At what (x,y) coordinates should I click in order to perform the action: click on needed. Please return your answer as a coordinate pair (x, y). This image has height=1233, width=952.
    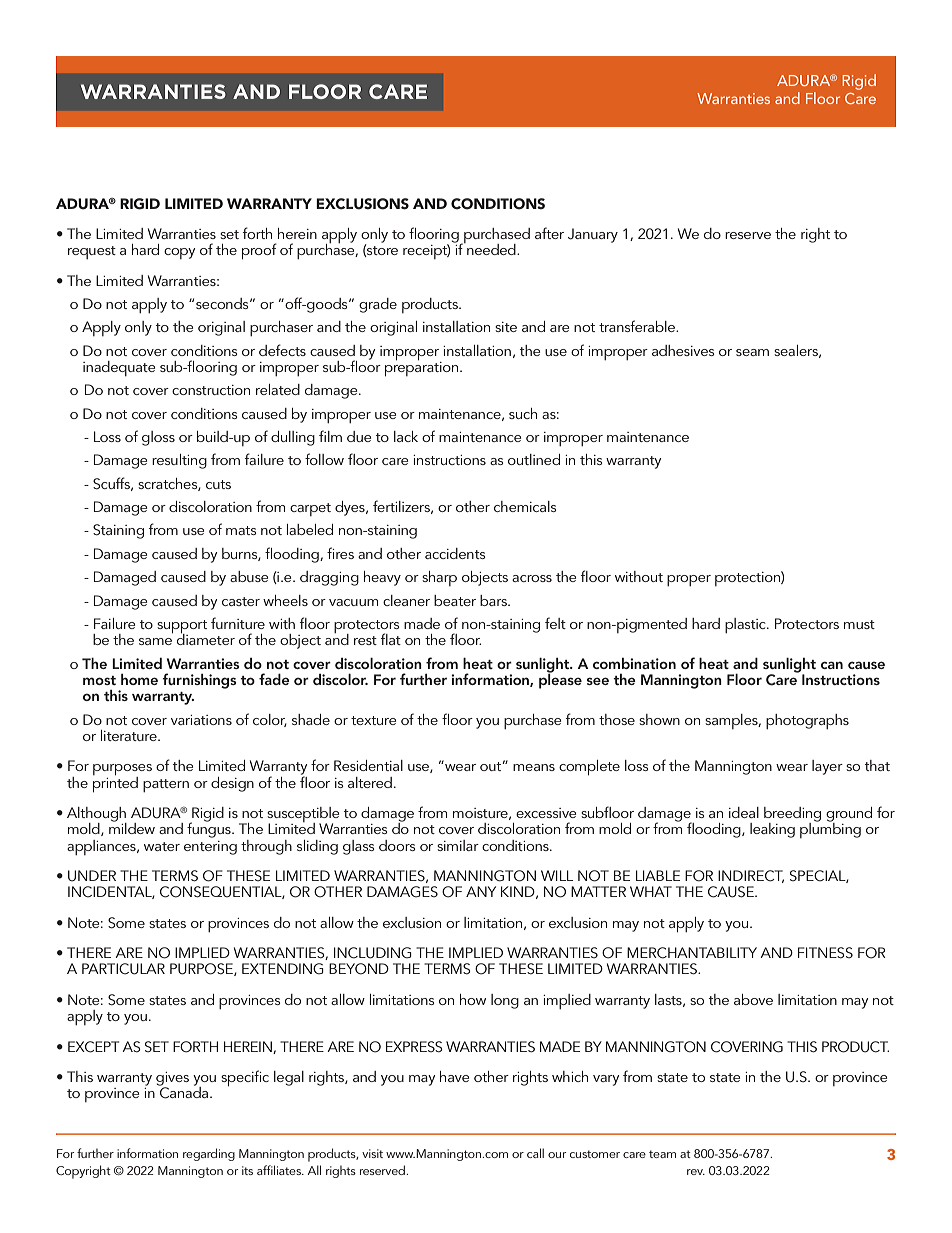
    Looking at the image, I should click on (491, 248).
